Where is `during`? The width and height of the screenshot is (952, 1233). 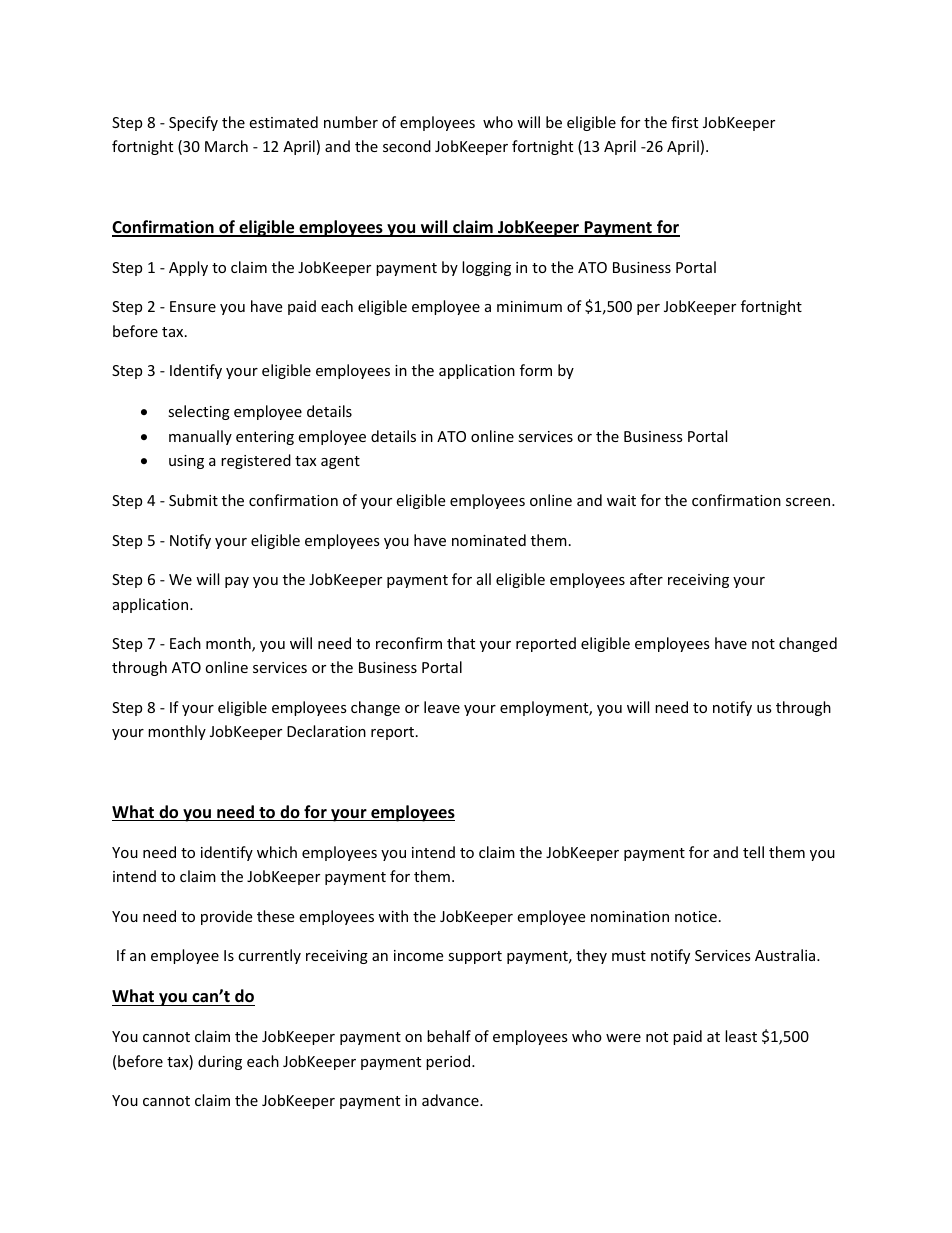
during is located at coordinates (220, 1062).
